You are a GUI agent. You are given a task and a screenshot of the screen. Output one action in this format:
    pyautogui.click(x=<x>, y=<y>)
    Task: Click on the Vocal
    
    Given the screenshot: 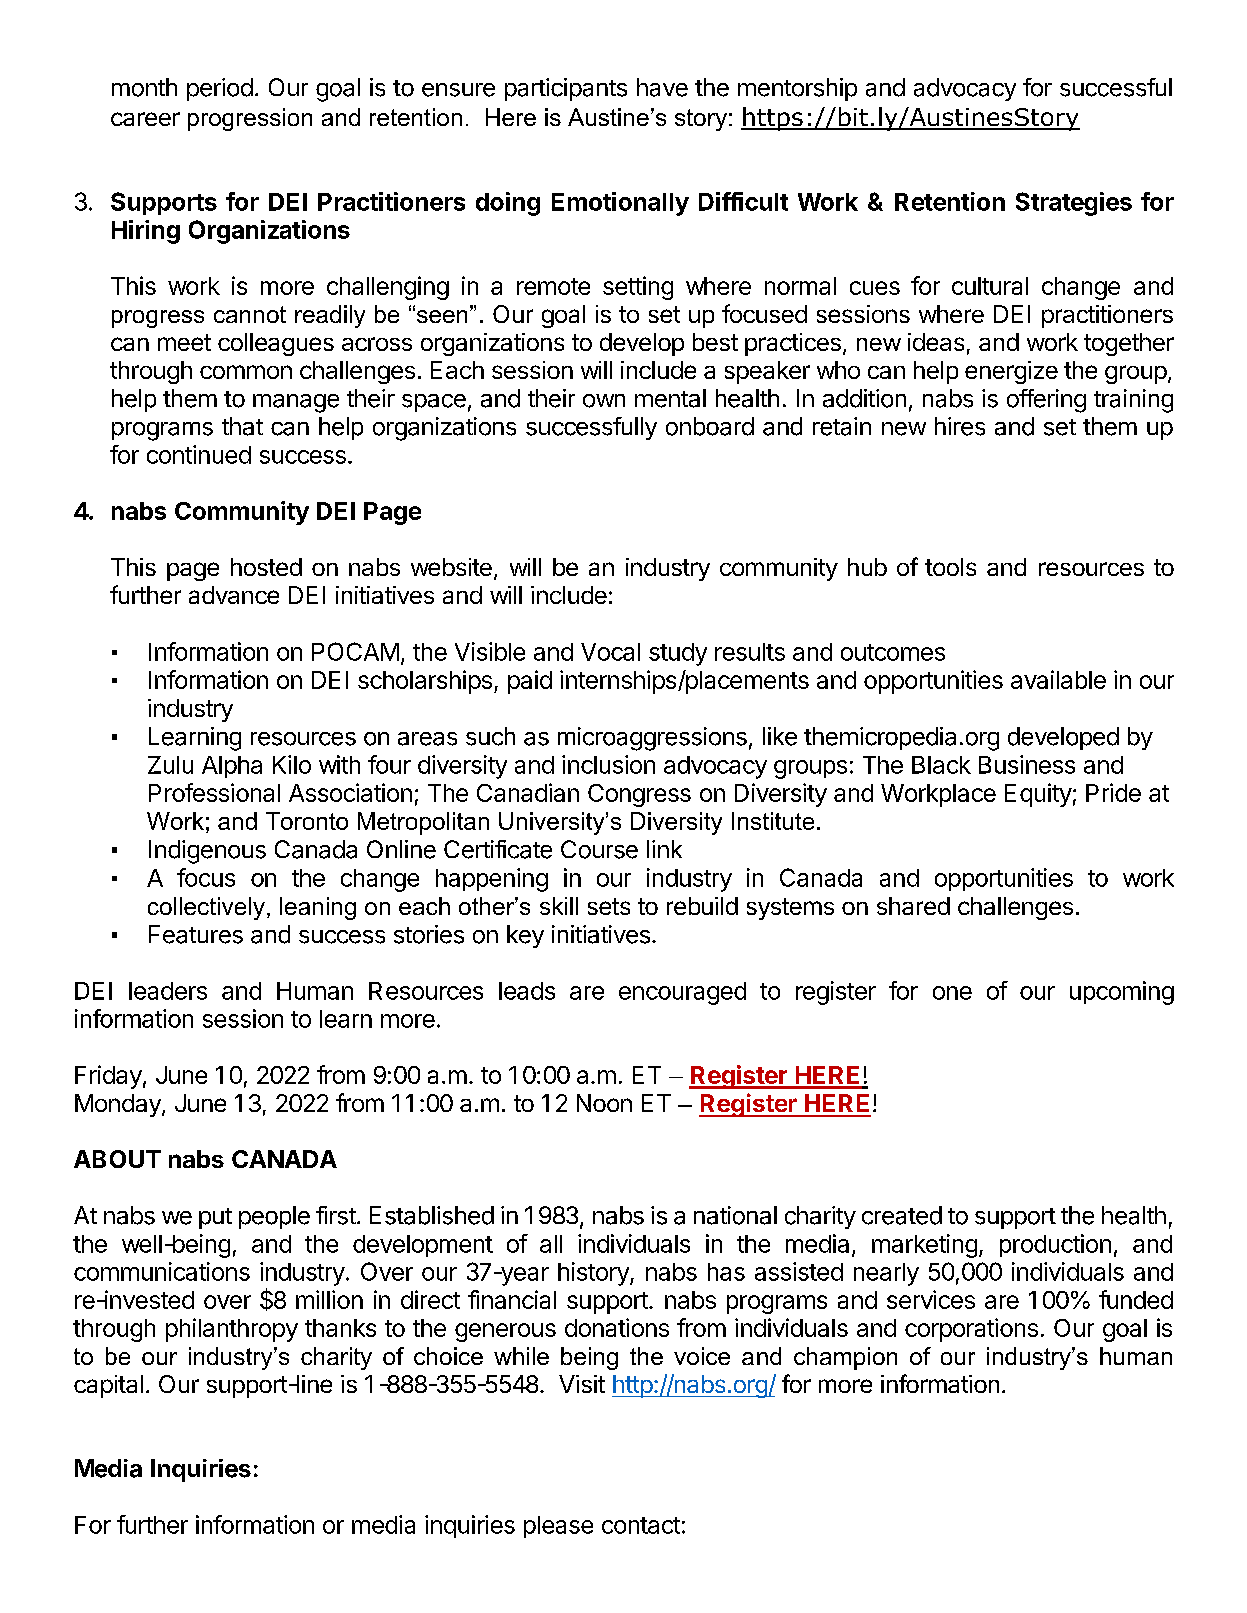 What is the action you would take?
    pyautogui.click(x=610, y=652)
